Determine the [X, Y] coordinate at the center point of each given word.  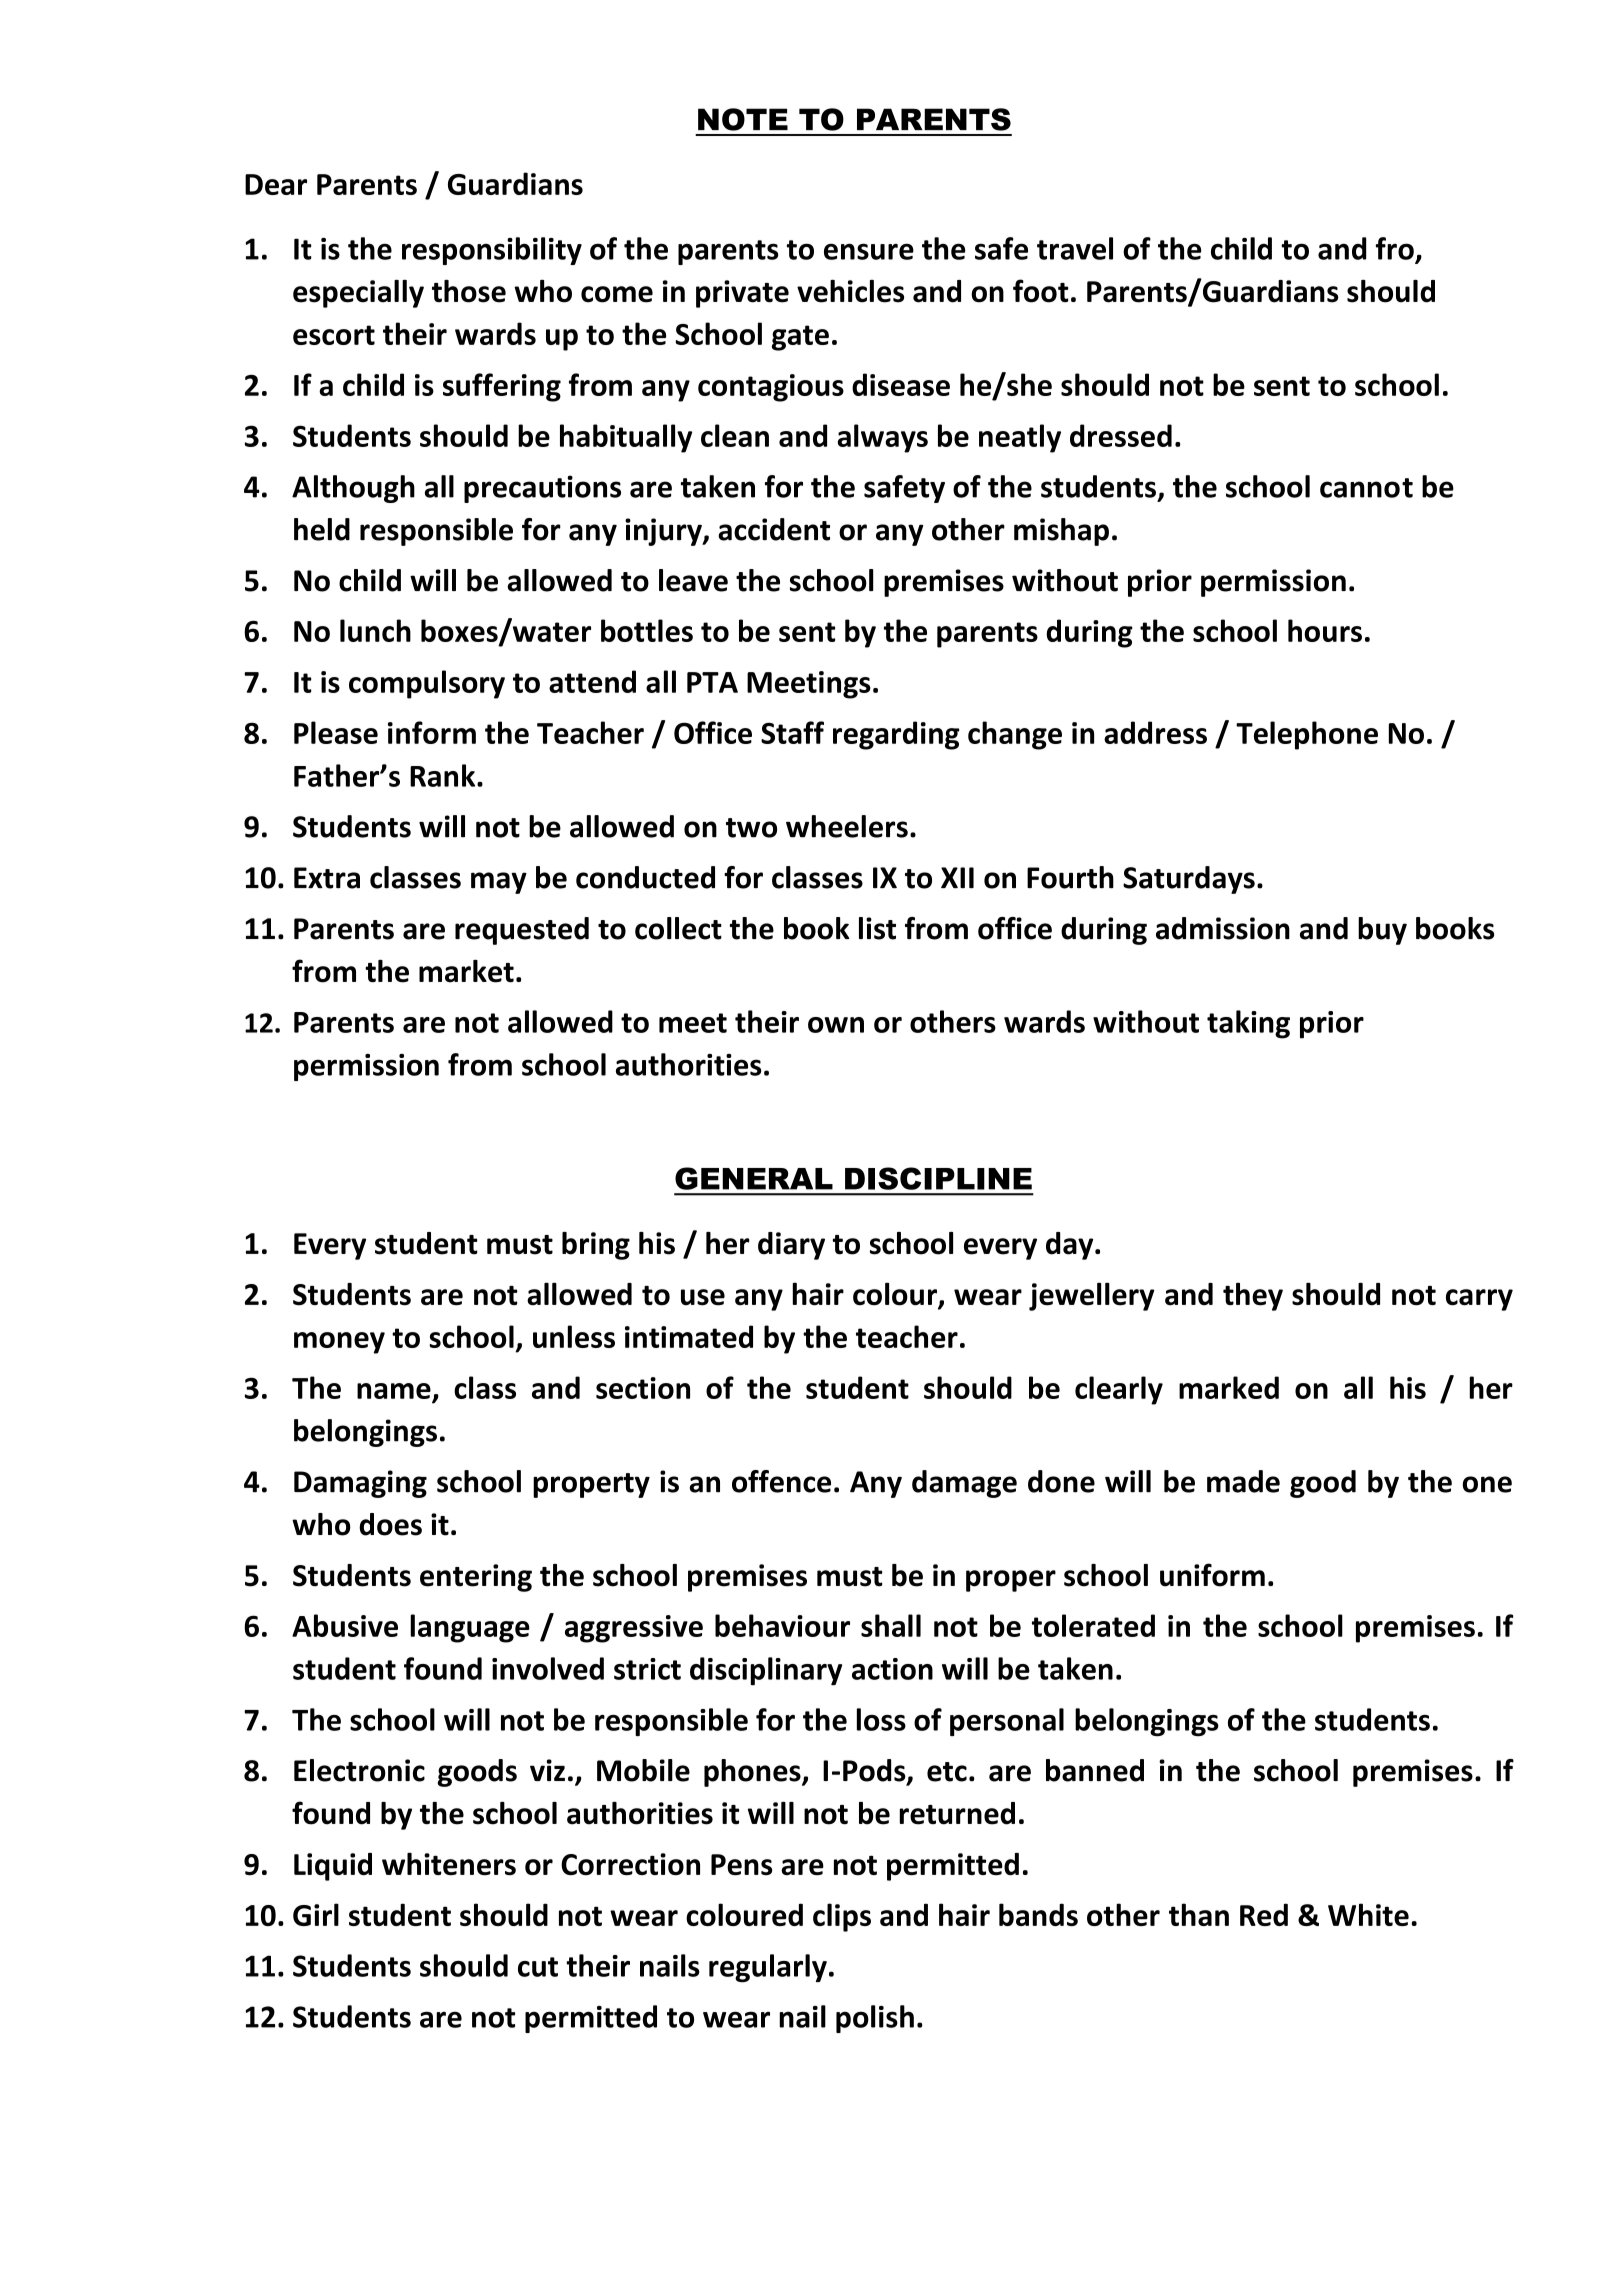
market [466, 971]
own [836, 1025]
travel [1075, 248]
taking [1248, 1024]
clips [842, 1917]
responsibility [492, 251]
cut [538, 1967]
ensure [869, 251]
